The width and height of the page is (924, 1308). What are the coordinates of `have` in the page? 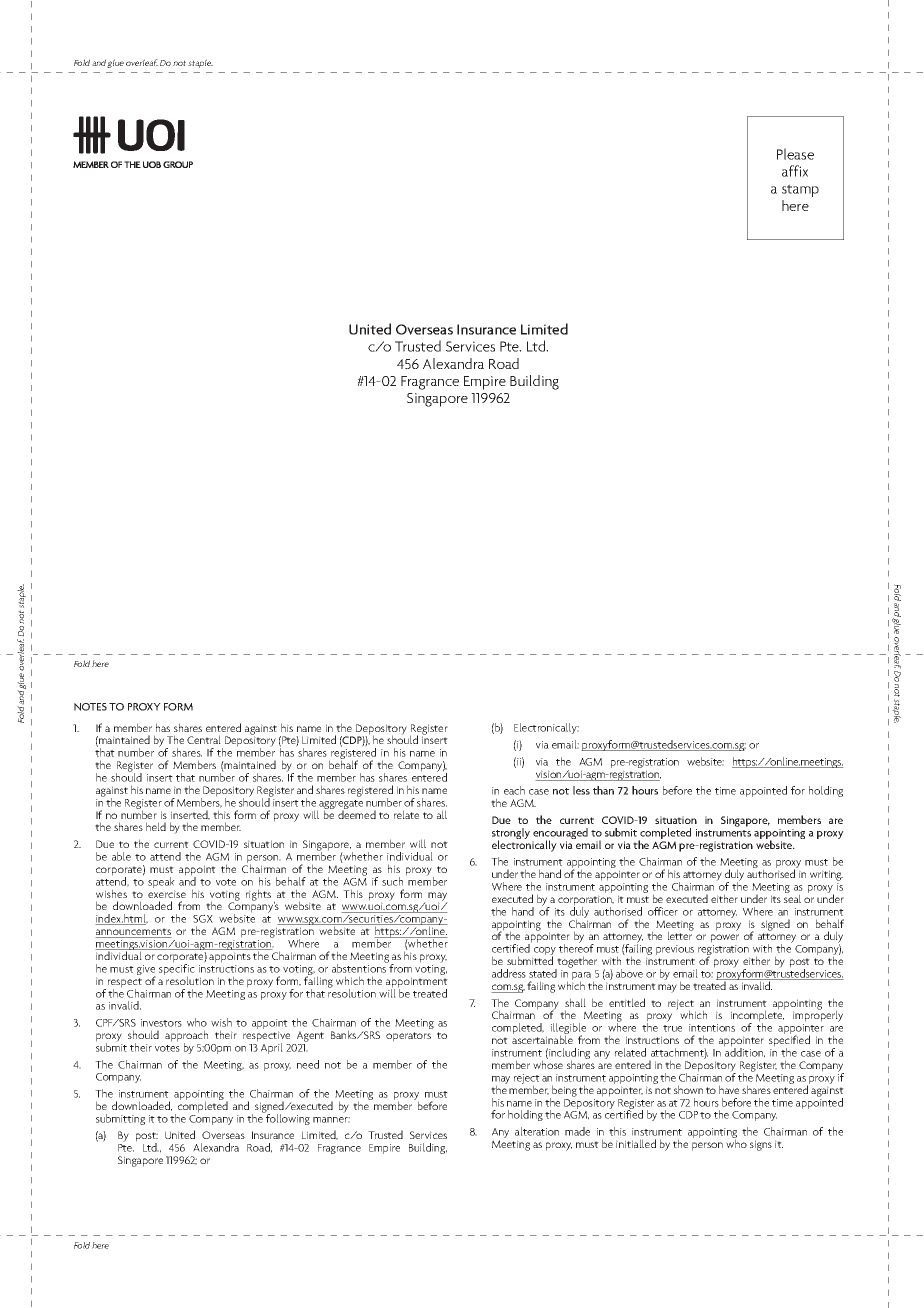 It's located at (729, 1089).
